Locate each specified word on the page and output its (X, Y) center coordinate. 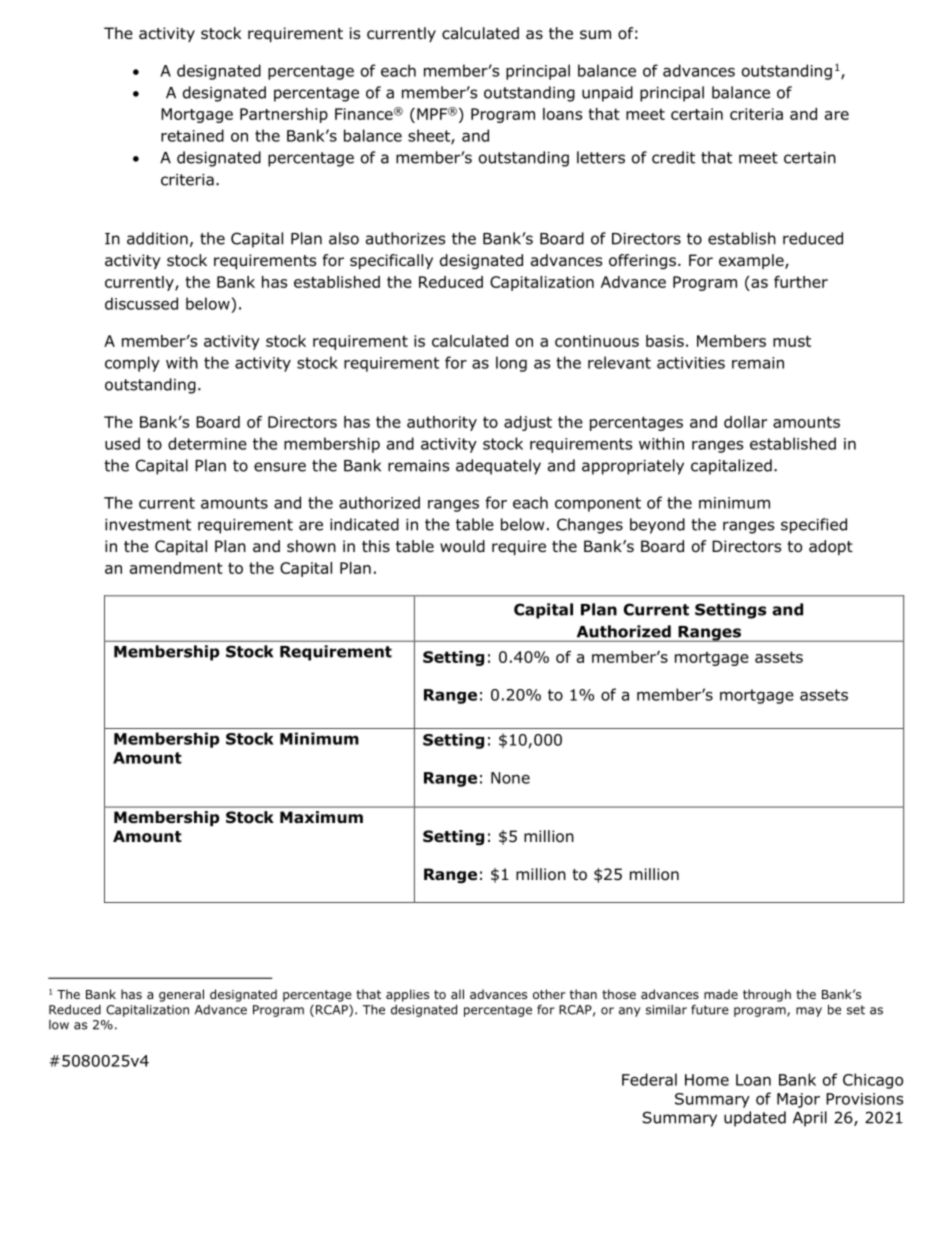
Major (798, 1100)
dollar (745, 422)
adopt (831, 547)
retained (192, 135)
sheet (430, 136)
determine (207, 443)
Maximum (321, 817)
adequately (498, 467)
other (549, 994)
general (181, 995)
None (510, 778)
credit (673, 157)
